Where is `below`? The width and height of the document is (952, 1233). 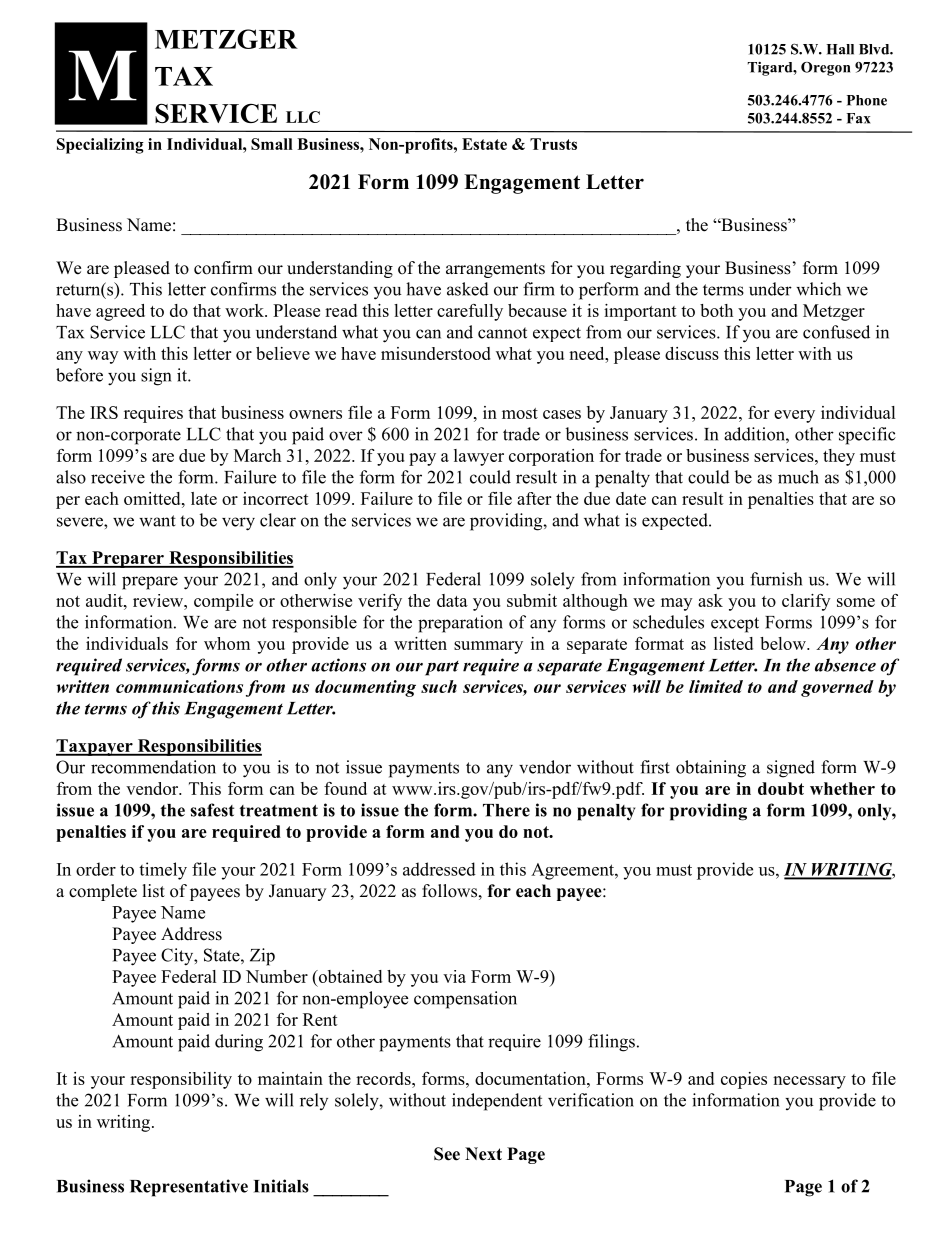 below is located at coordinates (784, 643).
